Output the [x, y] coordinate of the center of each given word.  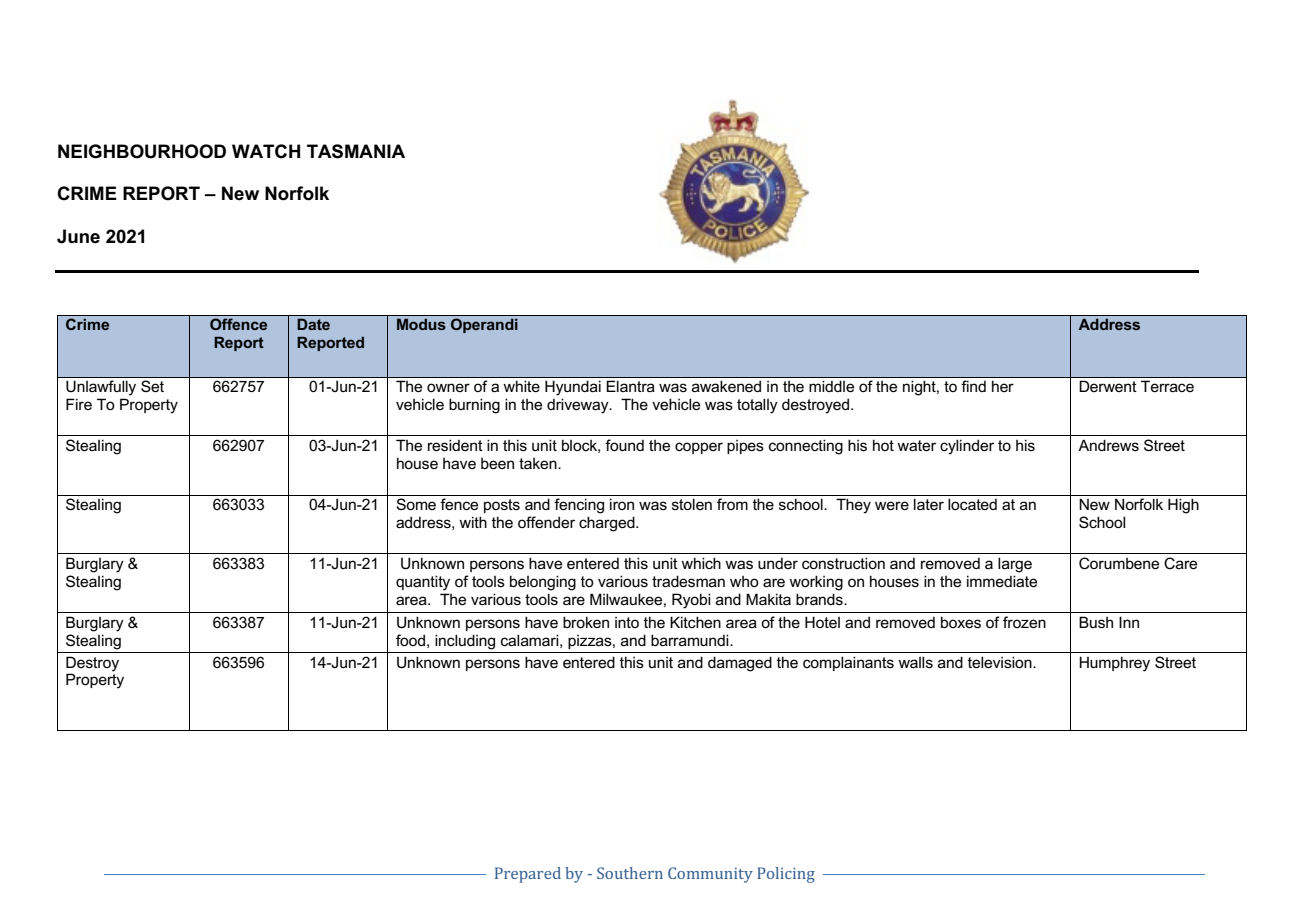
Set [152, 386]
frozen [1024, 622]
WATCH [266, 151]
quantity [423, 583]
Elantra [630, 386]
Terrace [1167, 386]
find [974, 386]
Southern [630, 873]
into [627, 622]
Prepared [528, 875]
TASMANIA [356, 151]
